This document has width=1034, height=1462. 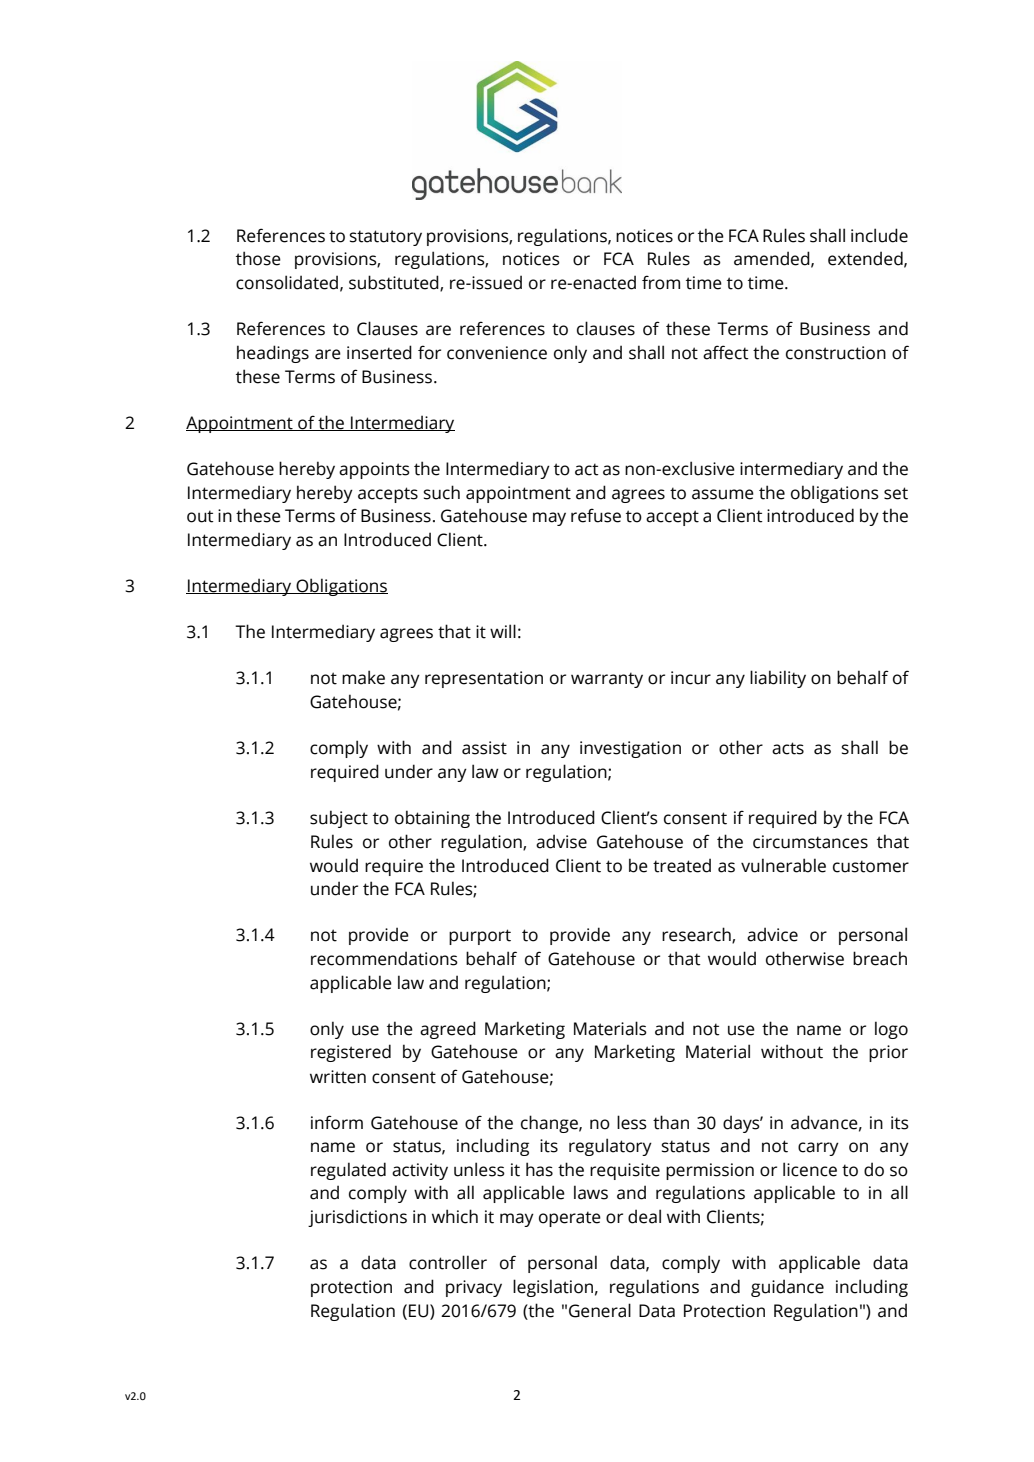 I want to click on include, so click(x=879, y=235).
